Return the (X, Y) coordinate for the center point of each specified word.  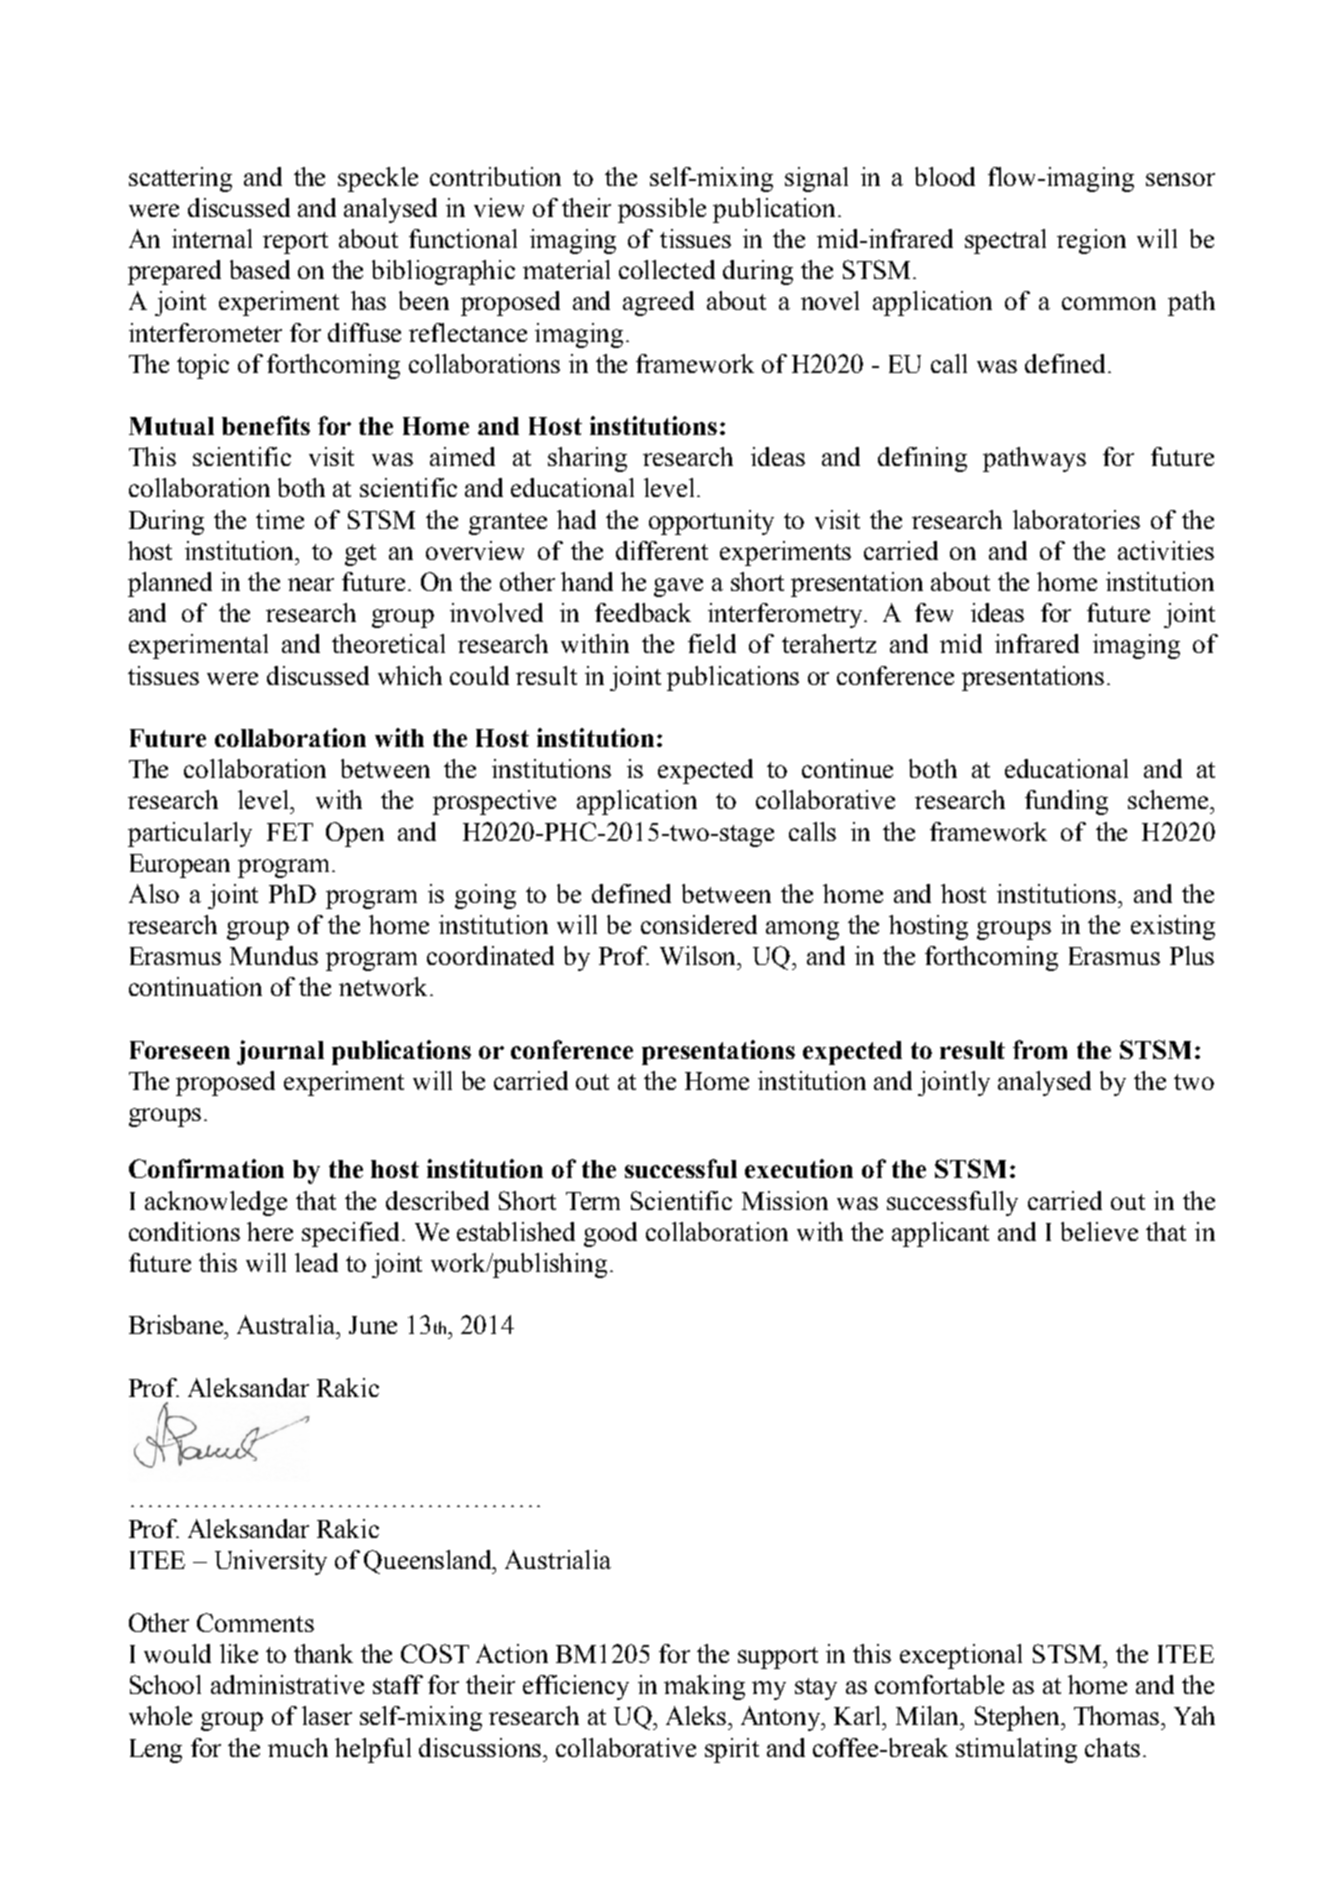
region (1091, 241)
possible (662, 210)
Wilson (699, 955)
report (295, 243)
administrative (287, 1684)
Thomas (1118, 1715)
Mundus (274, 955)
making (704, 1687)
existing (1173, 927)
